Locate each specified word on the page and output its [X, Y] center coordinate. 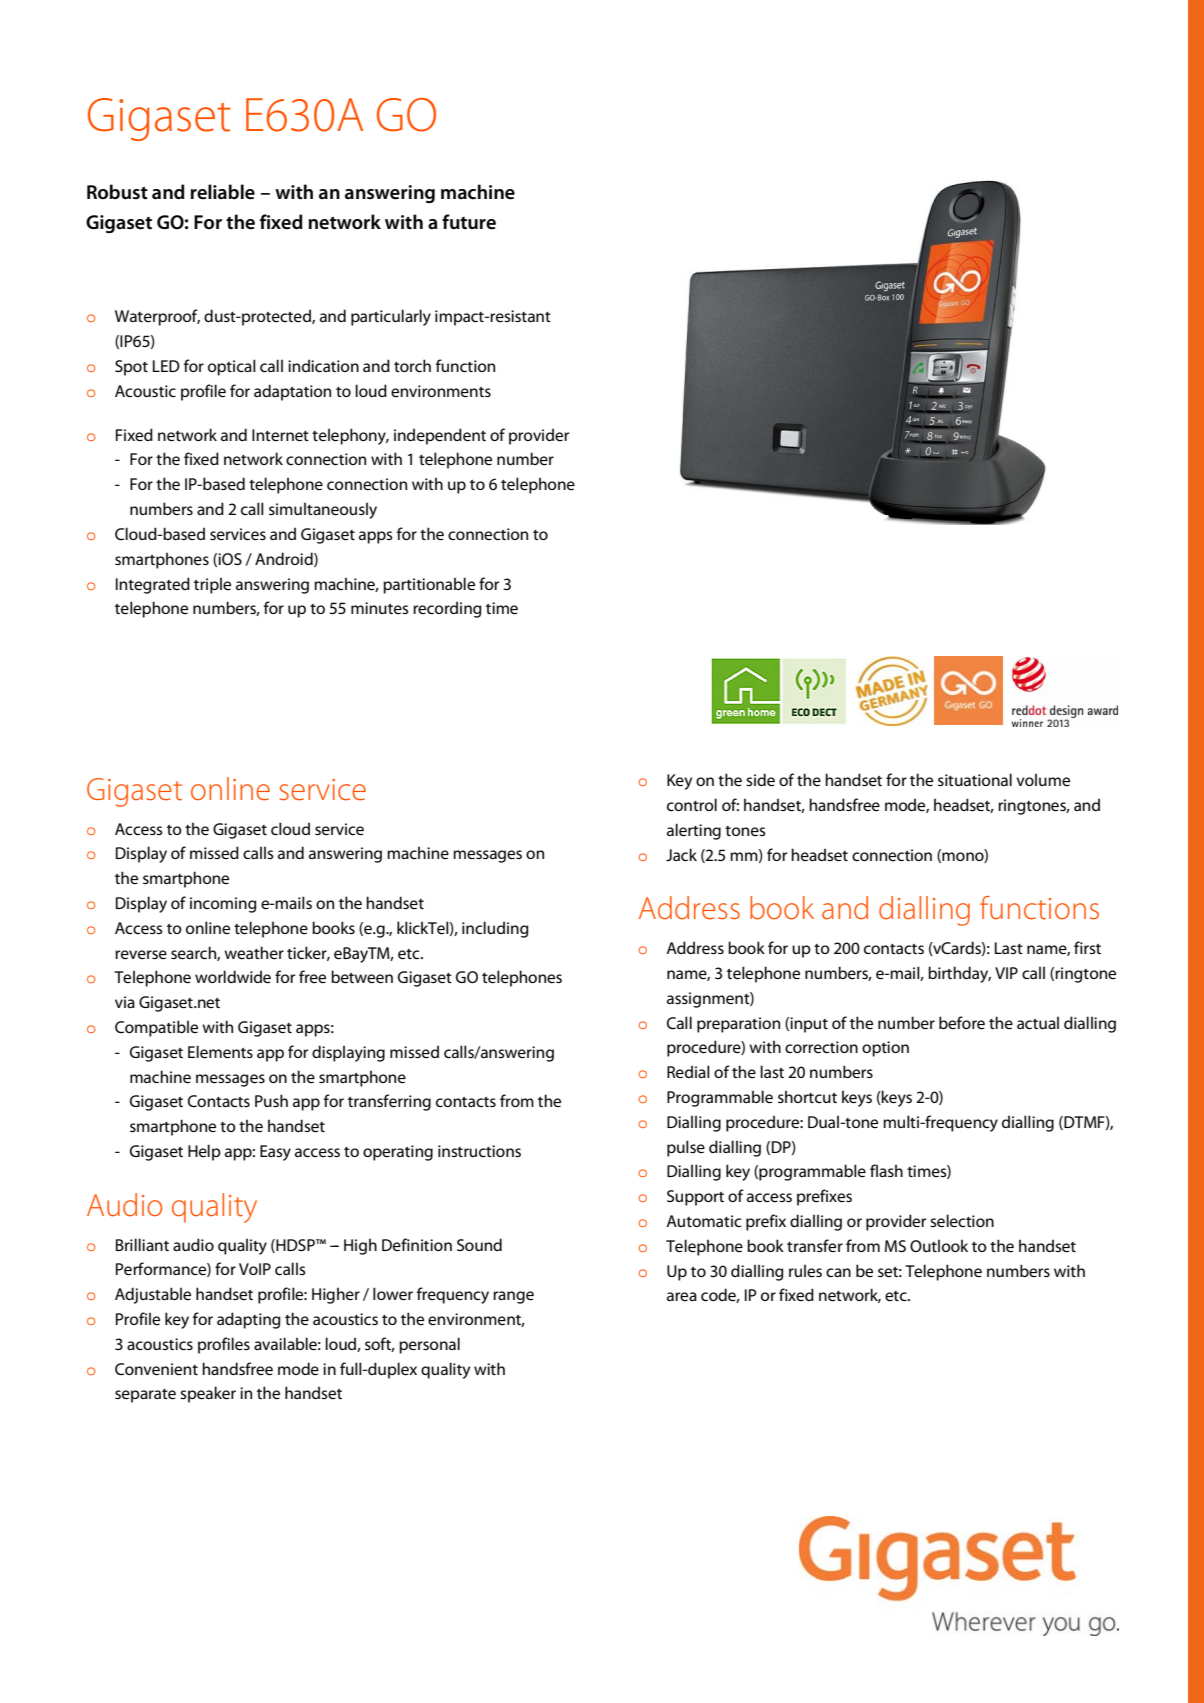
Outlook [939, 1245]
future [469, 222]
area [682, 1296]
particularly [391, 317]
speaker [208, 1394]
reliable [223, 192]
